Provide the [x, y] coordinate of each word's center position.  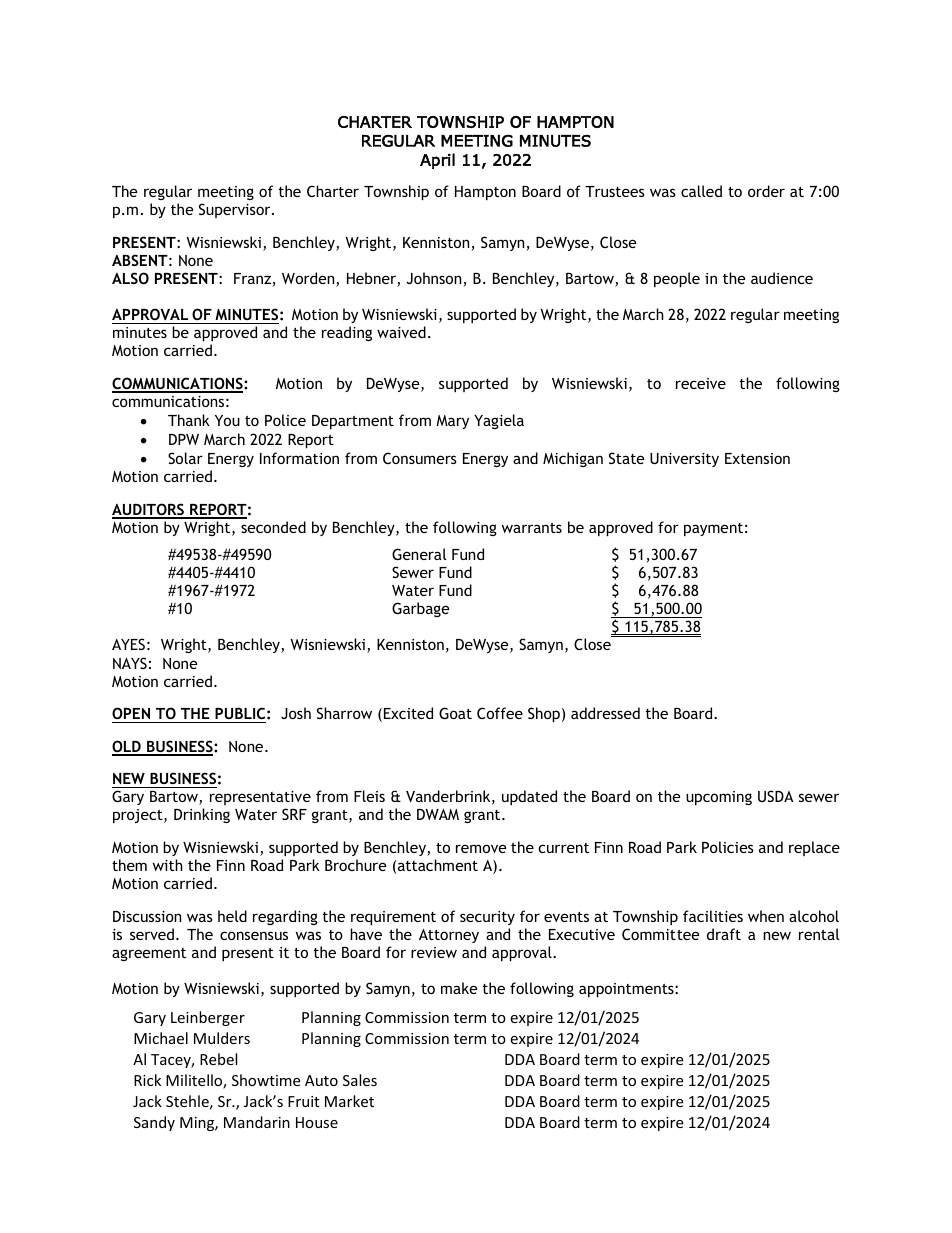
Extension [757, 458]
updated [529, 797]
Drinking [202, 815]
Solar [185, 458]
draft [724, 934]
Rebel [218, 1059]
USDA [775, 796]
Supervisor [236, 210]
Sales [360, 1080]
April [437, 161]
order [766, 191]
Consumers [420, 458]
